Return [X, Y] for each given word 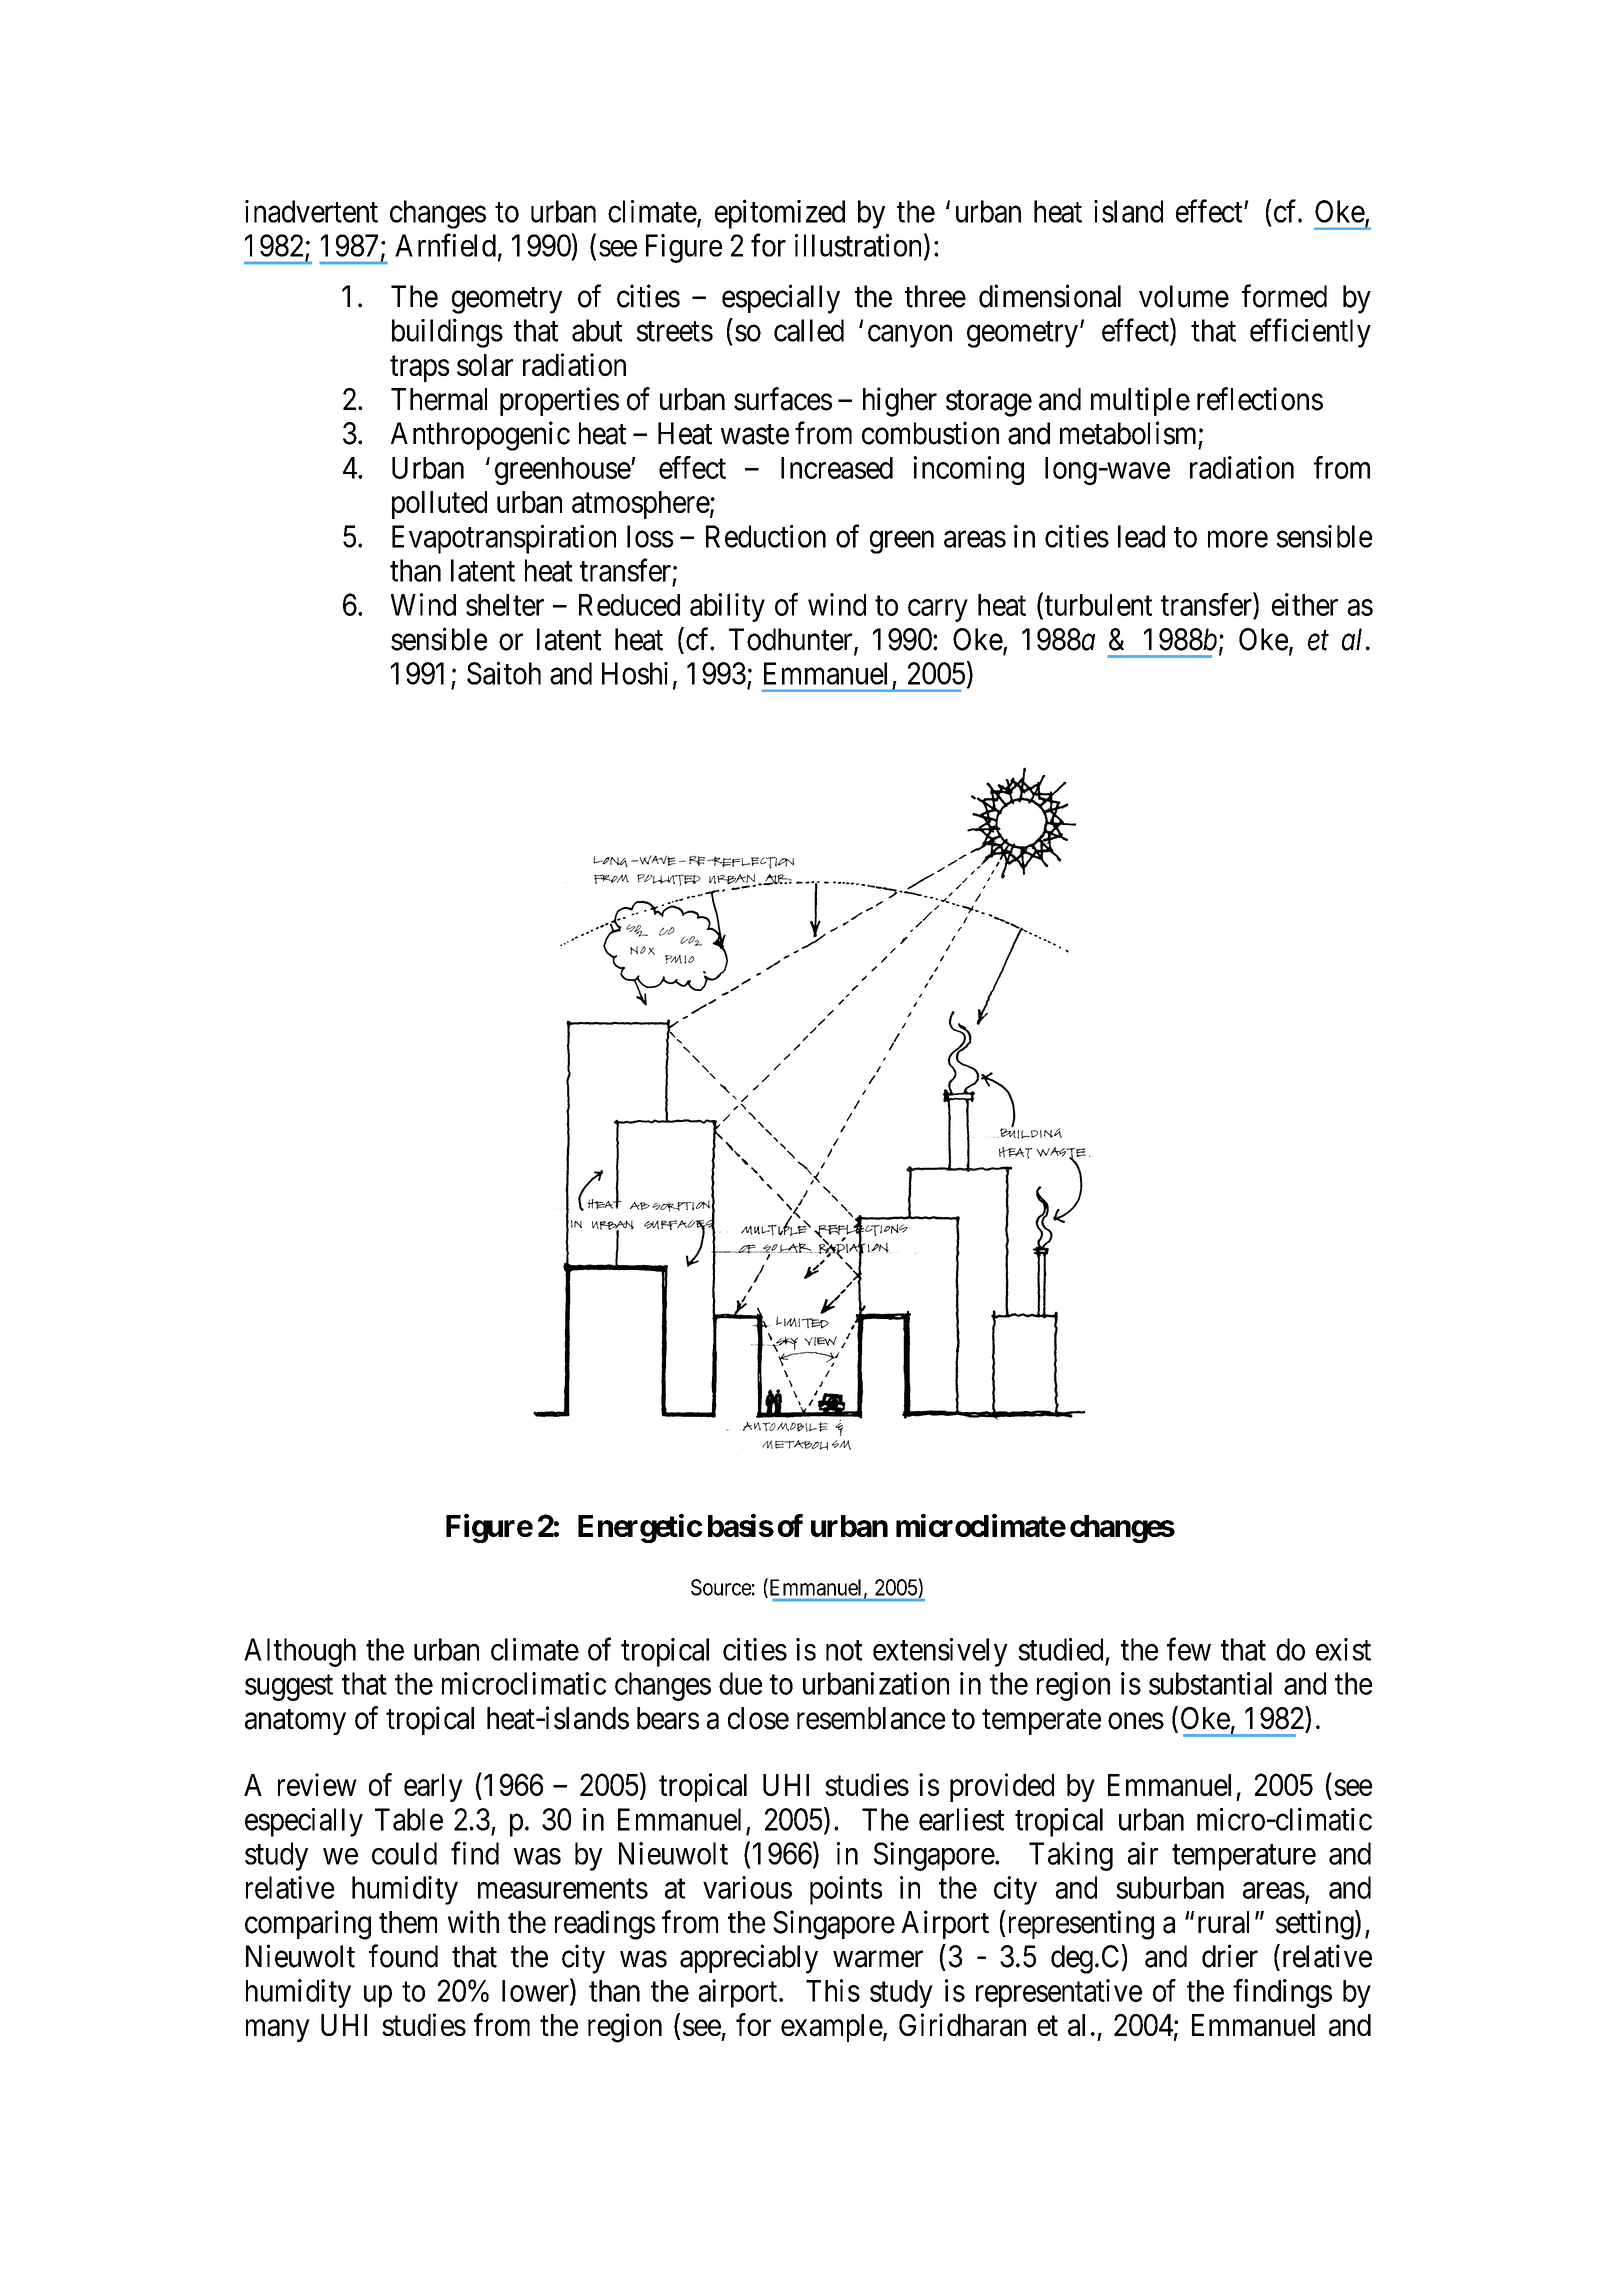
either [1305, 604]
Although [300, 1652]
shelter [505, 605]
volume [1184, 296]
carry [938, 610]
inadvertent [311, 211]
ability [727, 607]
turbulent [1097, 605]
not [844, 1651]
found [403, 1956]
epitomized [780, 214]
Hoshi [635, 673]
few [1189, 1649]
